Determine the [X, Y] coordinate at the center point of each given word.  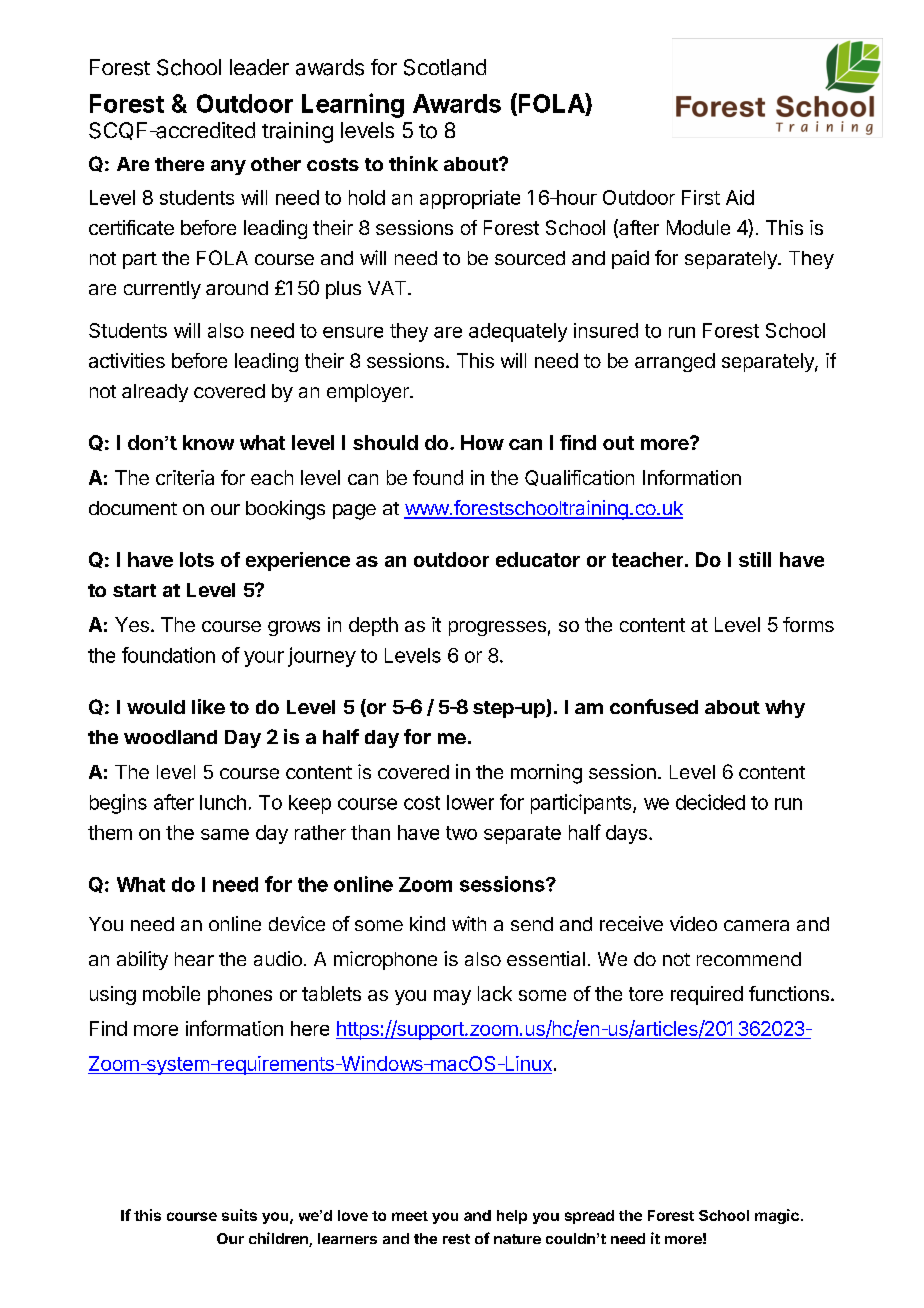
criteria [185, 477]
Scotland [445, 67]
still [755, 559]
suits [239, 1215]
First [701, 197]
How [482, 442]
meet [410, 1216]
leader [259, 67]
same [225, 834]
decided [710, 802]
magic [777, 1216]
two [461, 833]
